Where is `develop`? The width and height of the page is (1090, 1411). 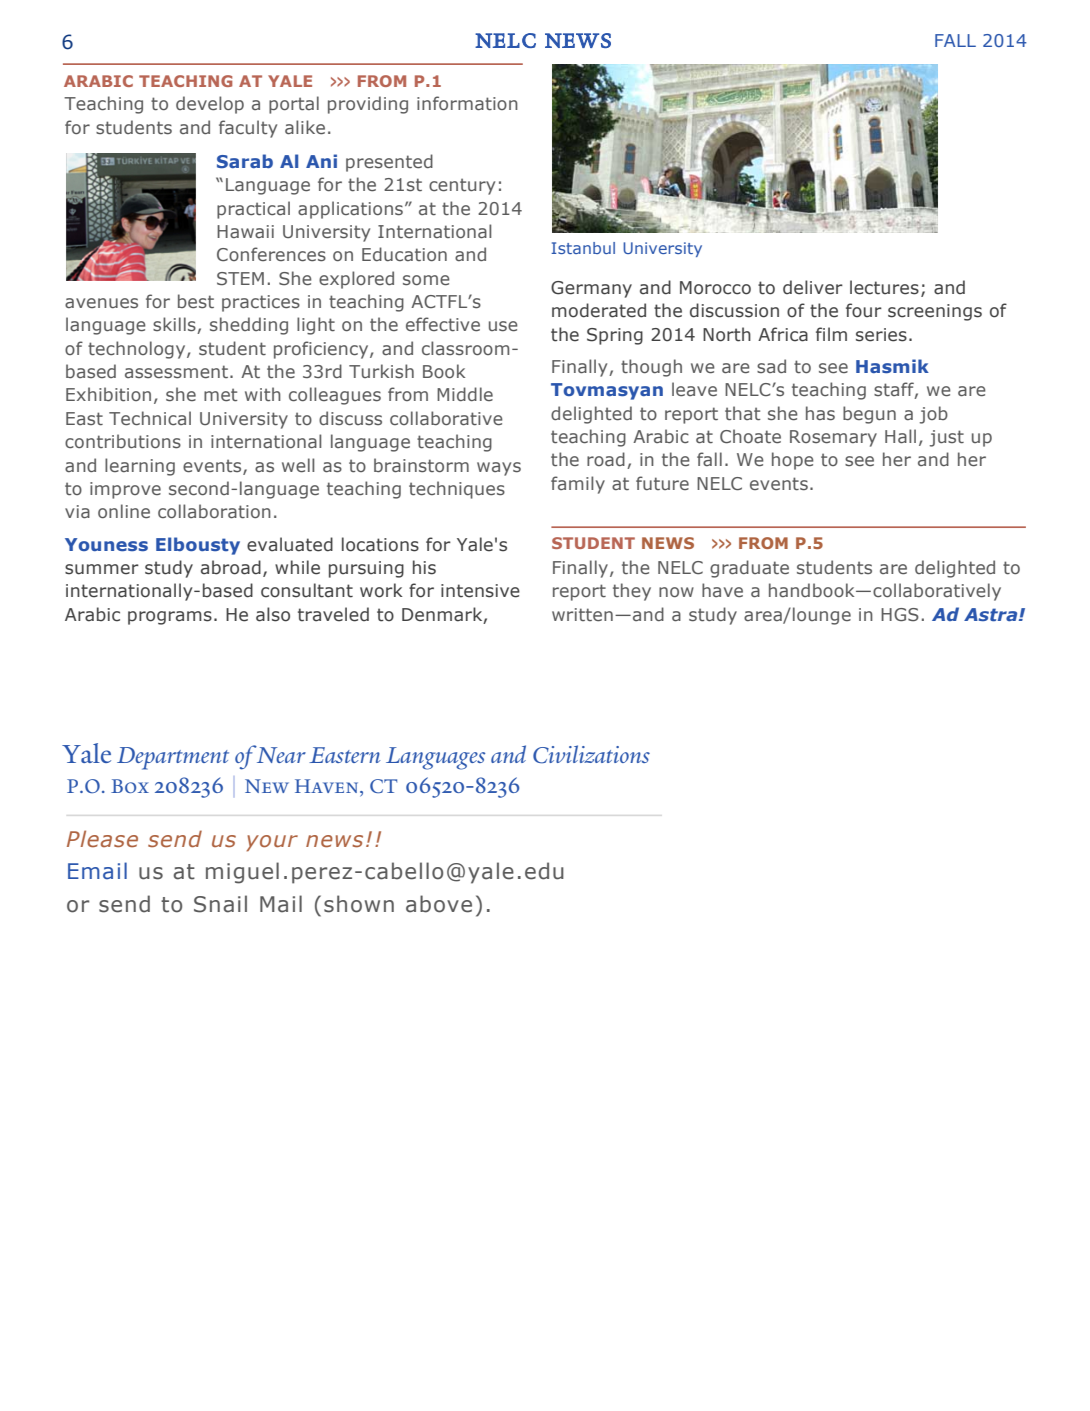 develop is located at coordinates (210, 105).
